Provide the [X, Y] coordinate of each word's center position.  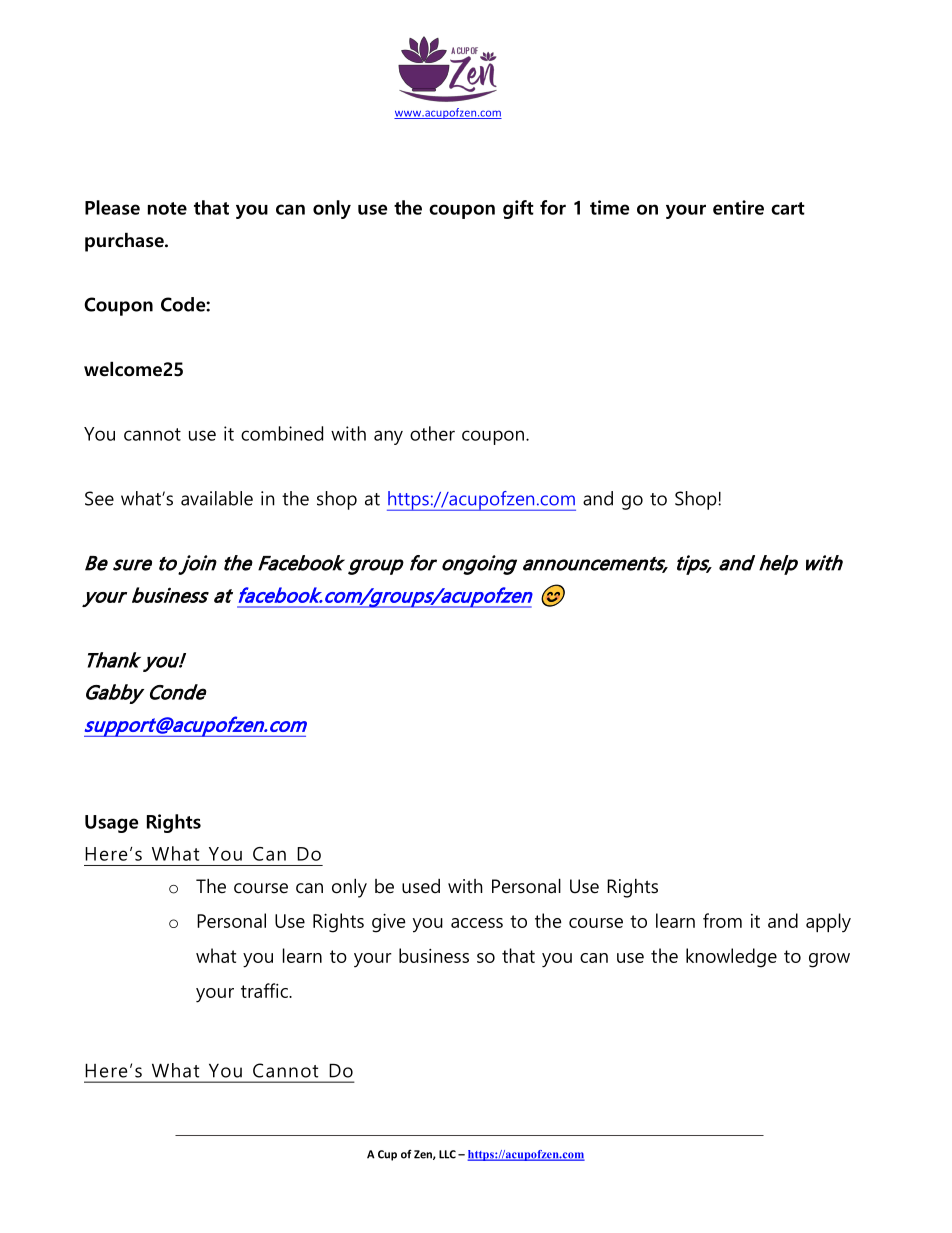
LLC [447, 1154]
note [167, 208]
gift [518, 209]
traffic [265, 990]
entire [738, 207]
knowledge [731, 958]
